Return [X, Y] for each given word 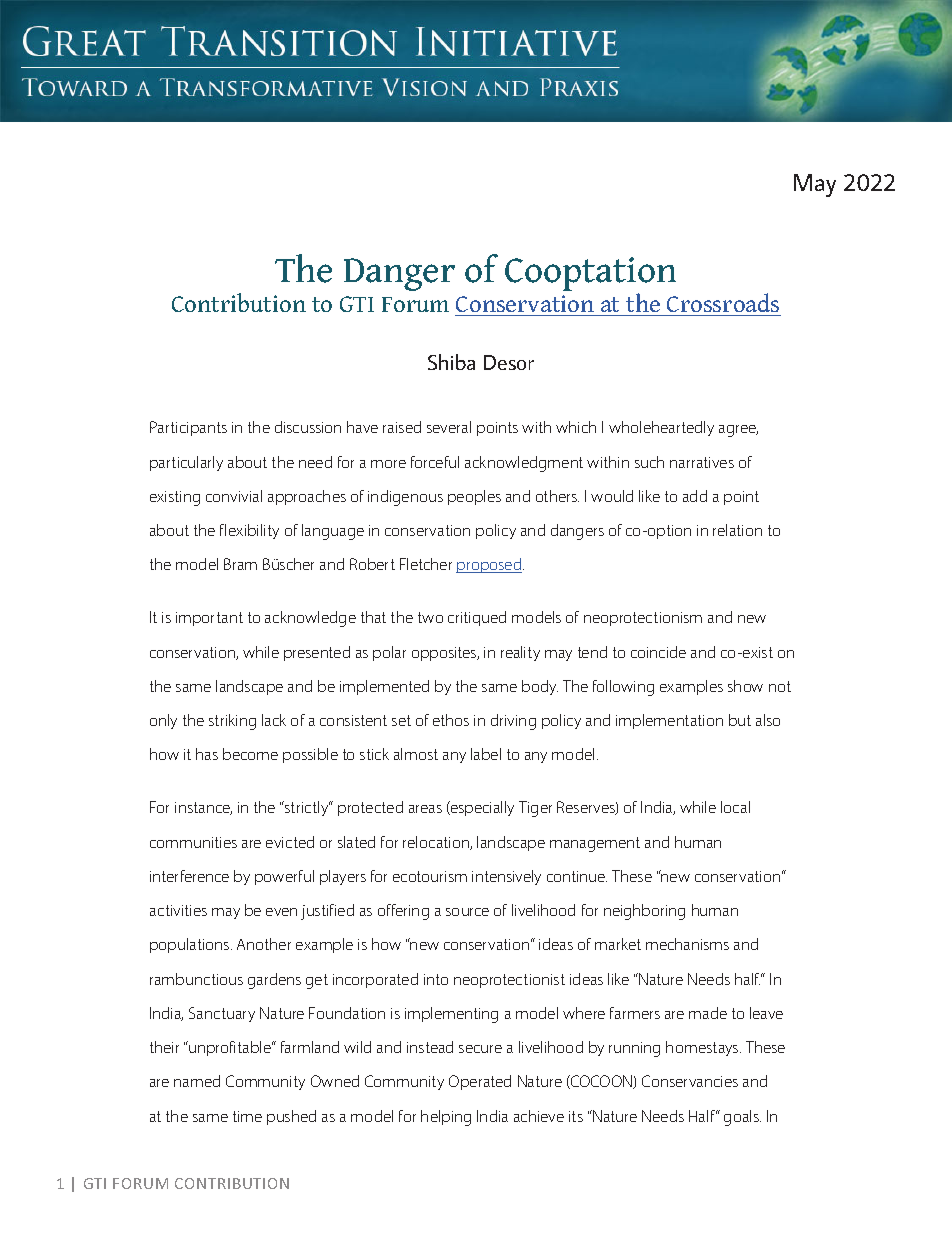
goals [742, 1118]
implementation [669, 721]
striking [232, 722]
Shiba [451, 362]
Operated [480, 1082]
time [247, 1116]
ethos [451, 720]
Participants [188, 428]
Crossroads [723, 302]
